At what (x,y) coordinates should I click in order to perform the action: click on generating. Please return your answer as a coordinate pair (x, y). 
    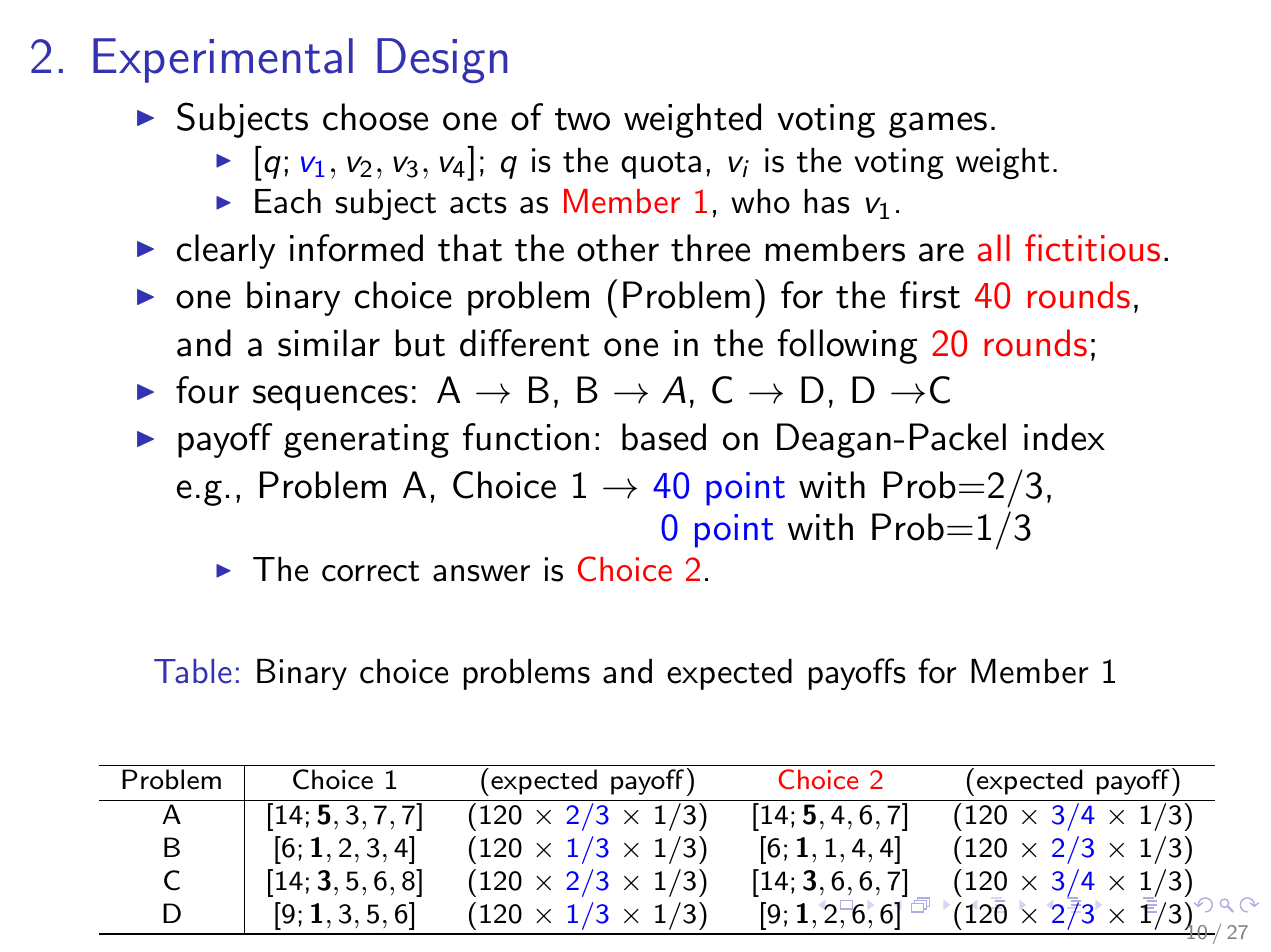
    Looking at the image, I should click on (366, 441).
